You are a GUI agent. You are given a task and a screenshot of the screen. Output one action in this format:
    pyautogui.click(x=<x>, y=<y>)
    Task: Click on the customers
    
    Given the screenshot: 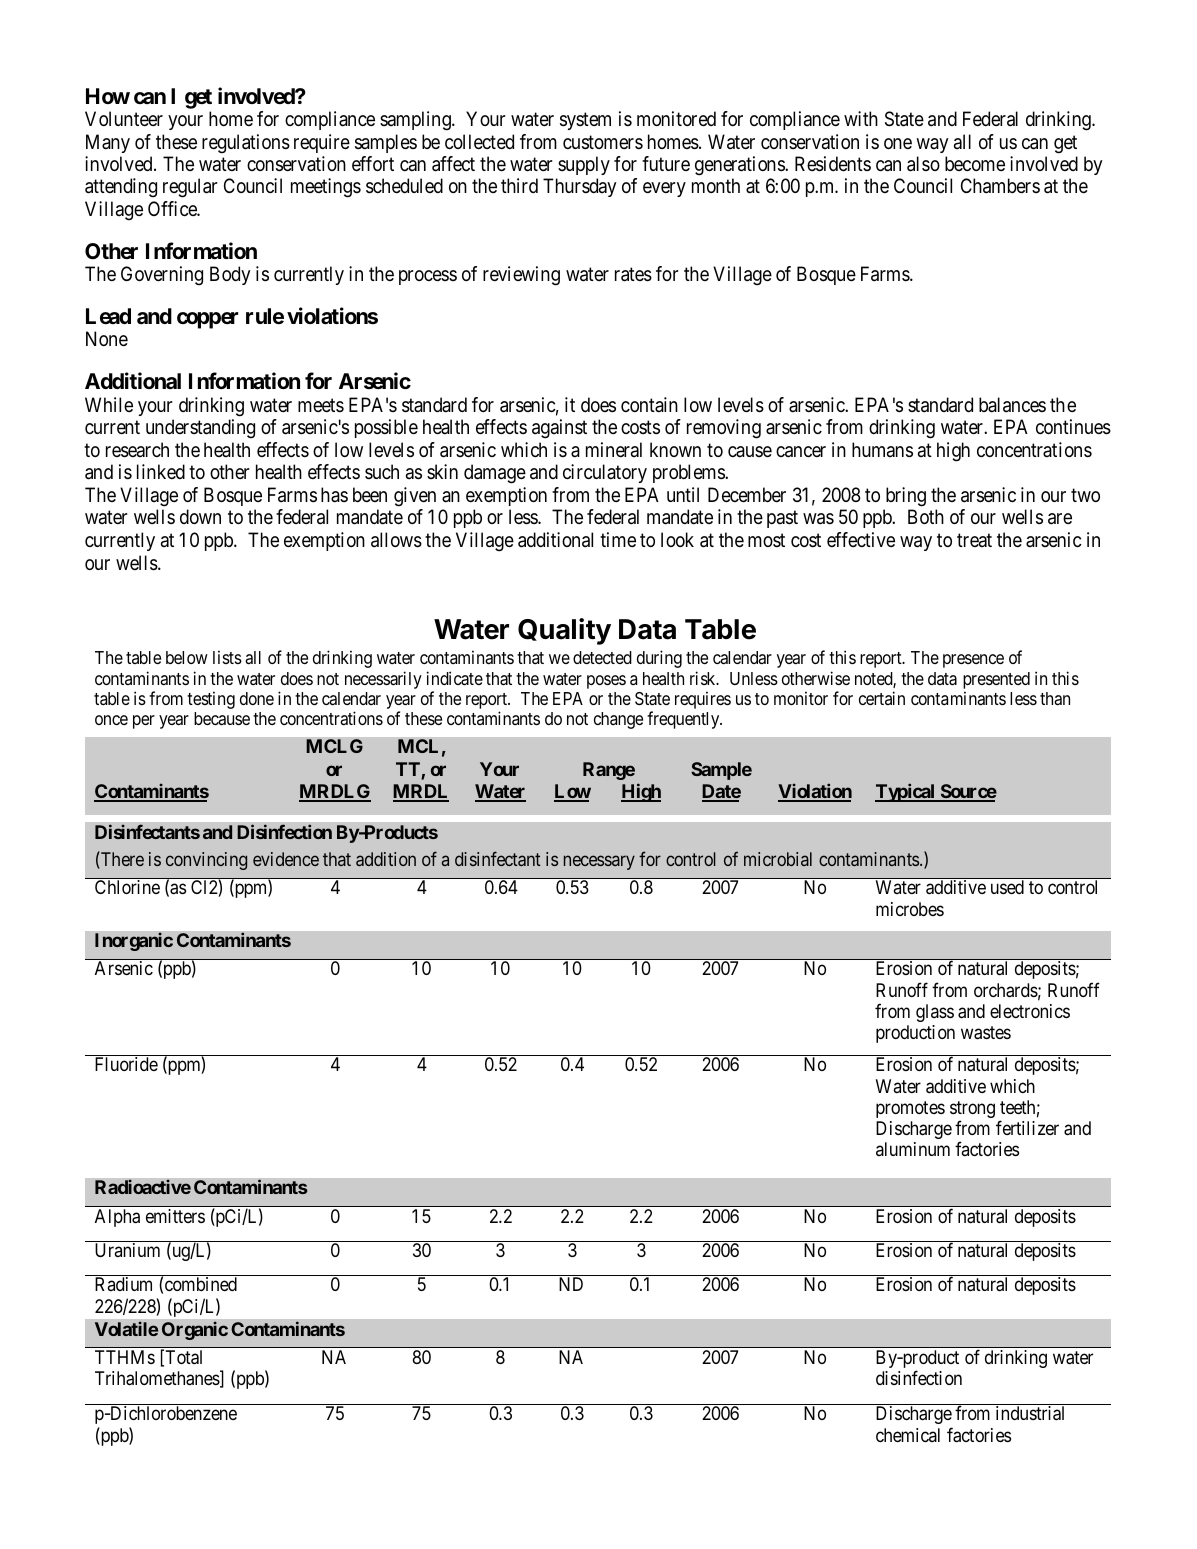 What is the action you would take?
    pyautogui.click(x=603, y=142)
